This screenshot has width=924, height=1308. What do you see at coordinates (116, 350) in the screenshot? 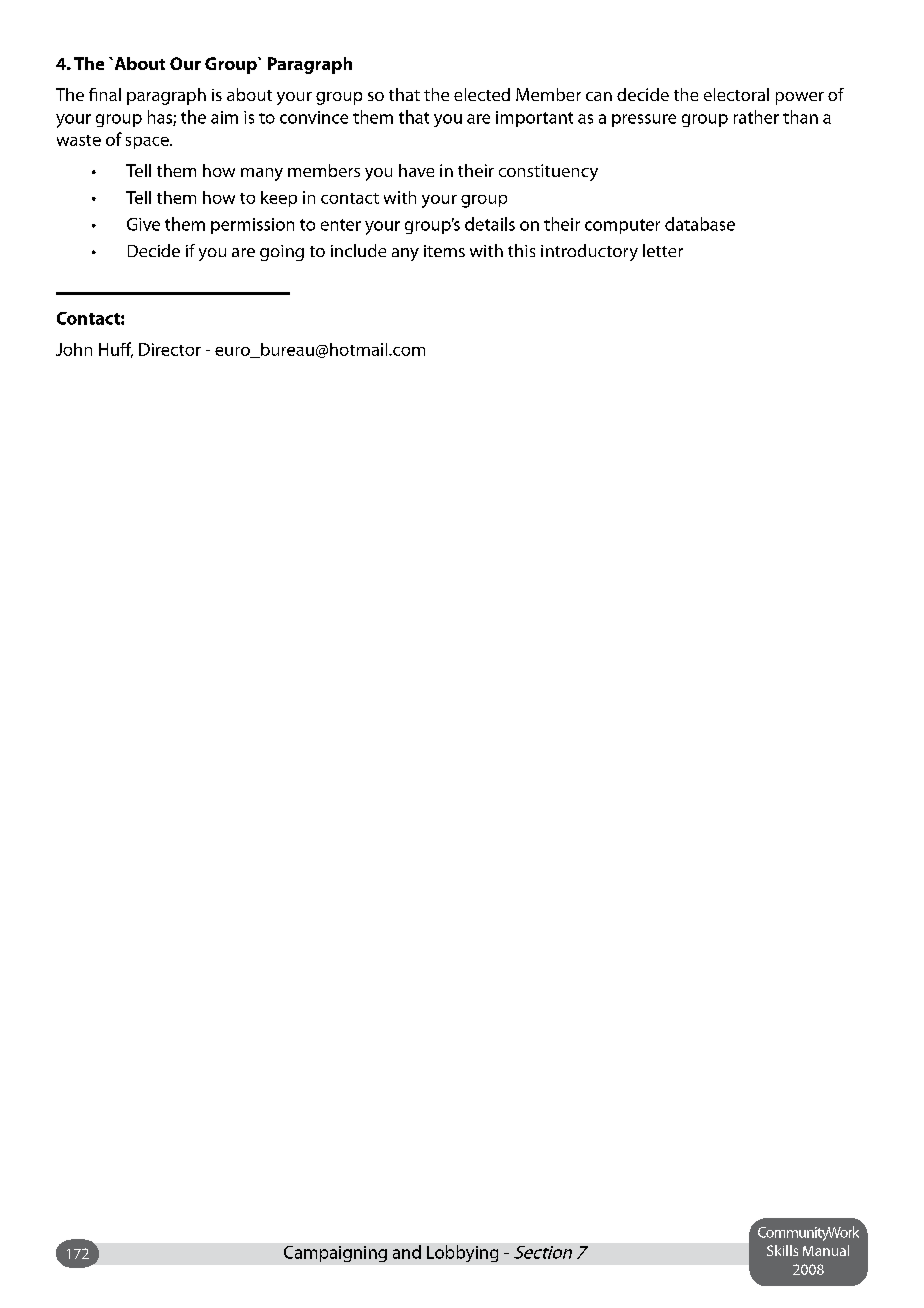
I see `Huff` at bounding box center [116, 350].
